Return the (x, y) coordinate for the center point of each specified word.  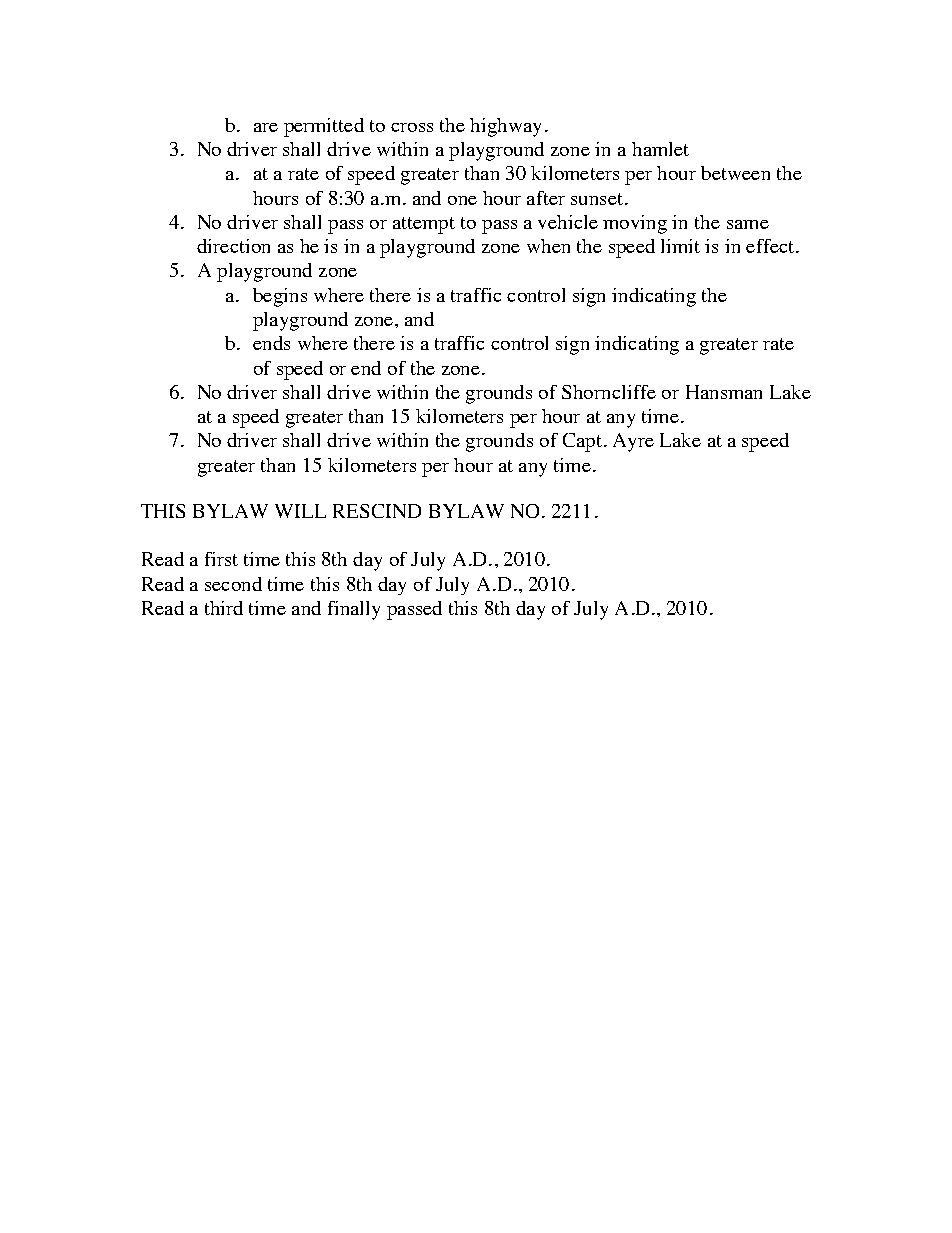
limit (680, 246)
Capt (582, 442)
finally (354, 610)
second (233, 584)
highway (505, 127)
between (735, 173)
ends (271, 343)
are (266, 127)
